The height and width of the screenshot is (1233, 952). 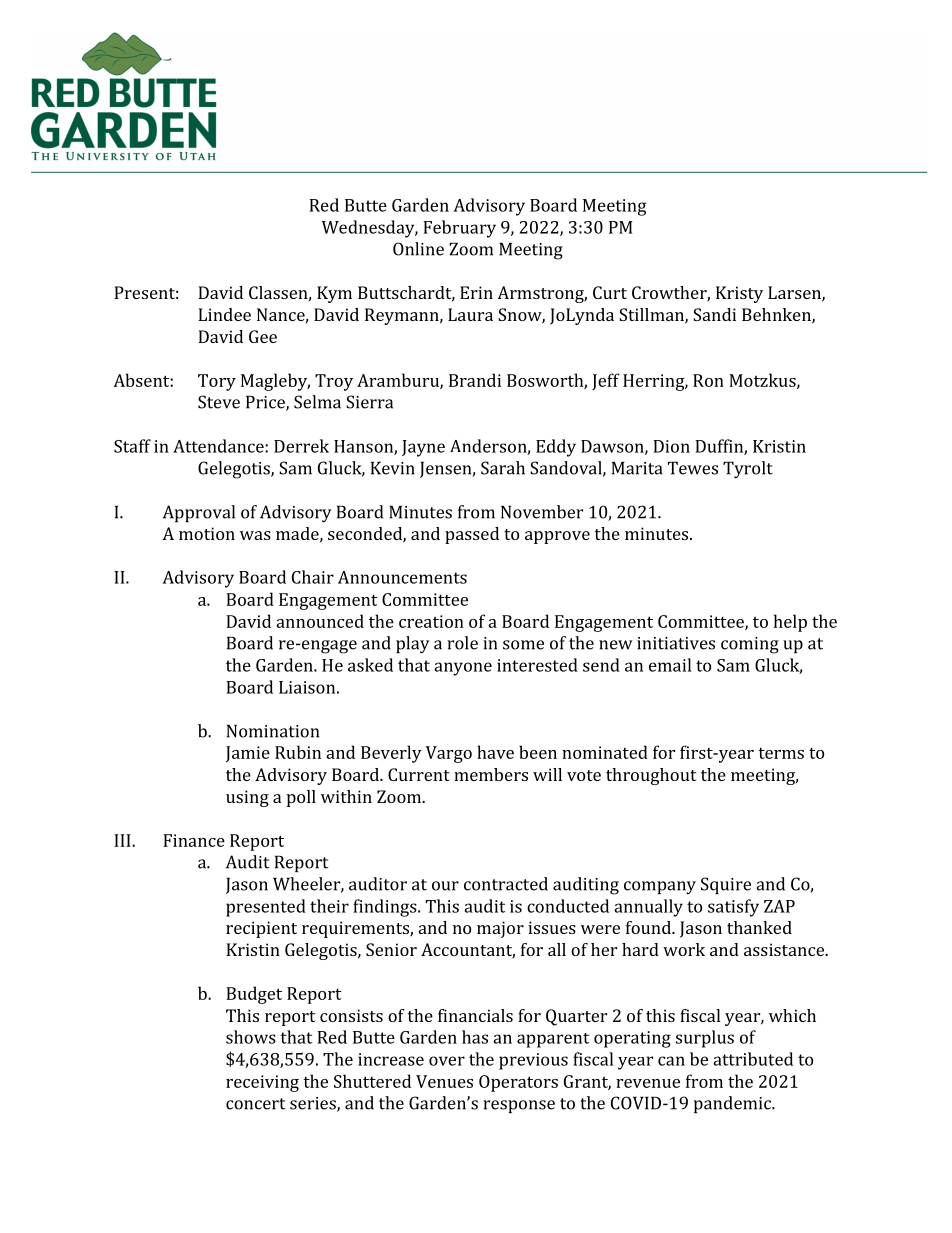 I want to click on Kristy, so click(x=739, y=294).
